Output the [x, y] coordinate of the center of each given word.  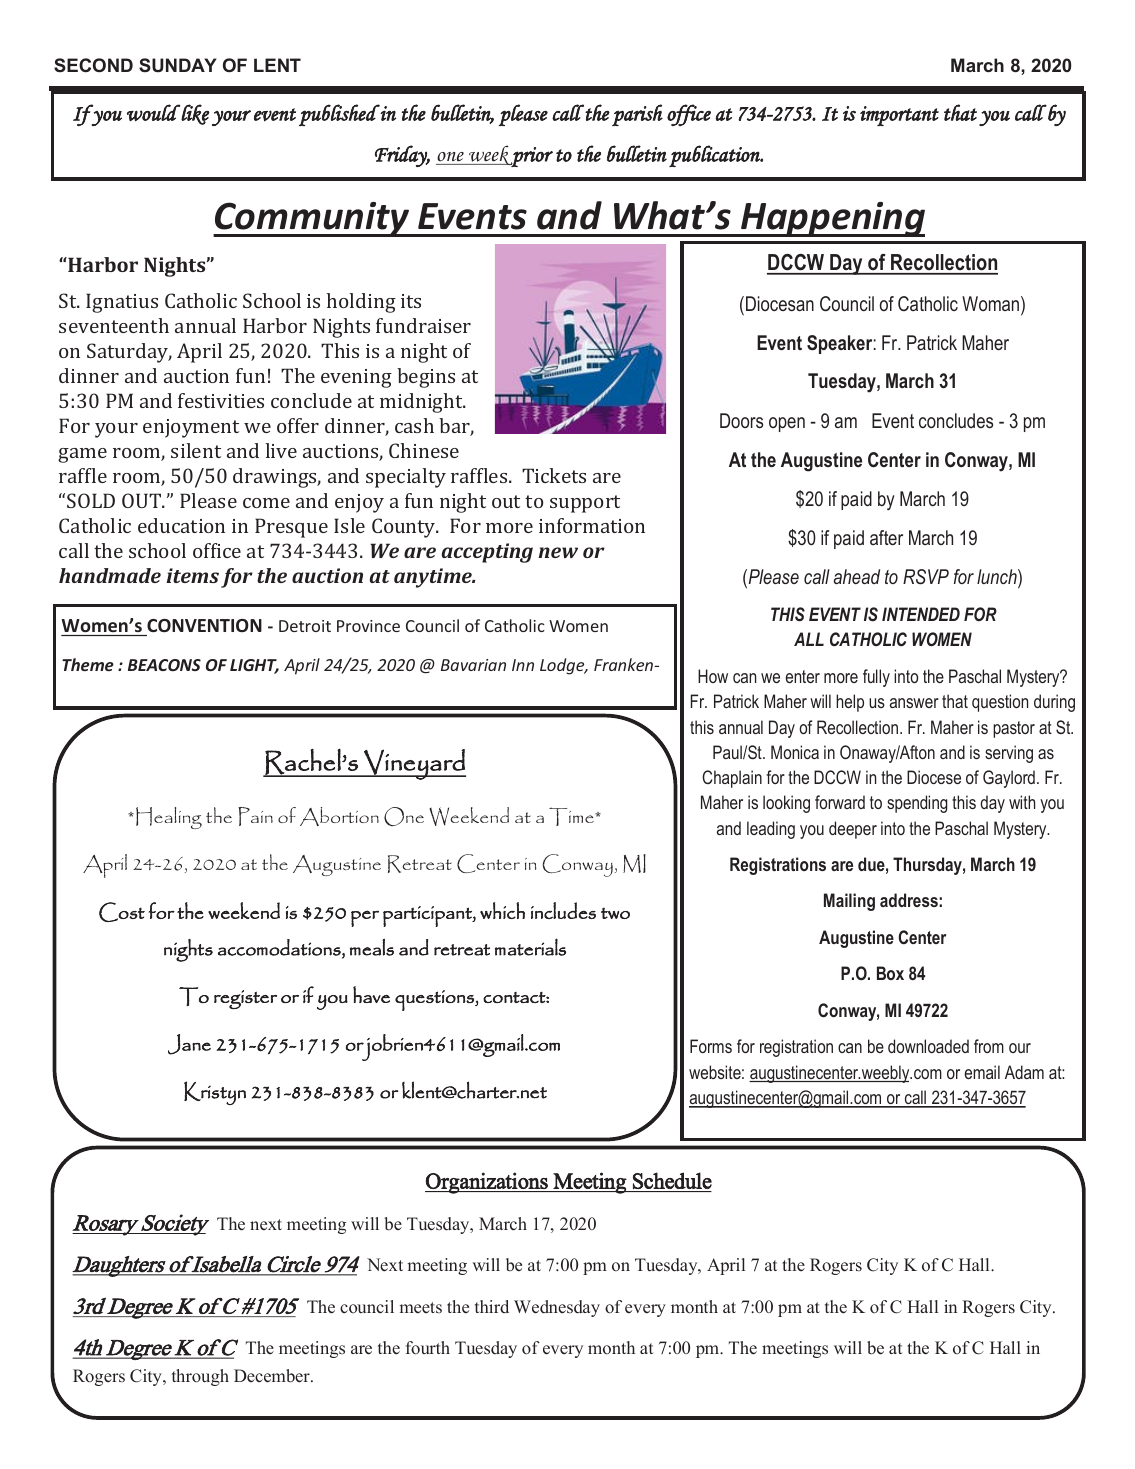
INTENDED [921, 614]
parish [637, 115]
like [194, 114]
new [558, 552]
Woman [992, 305]
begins [426, 378]
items [192, 575]
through [200, 1377]
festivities [221, 400]
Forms [711, 1046]
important [899, 116]
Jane [189, 1044]
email [982, 1072]
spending [917, 804]
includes [563, 910]
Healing [169, 818]
